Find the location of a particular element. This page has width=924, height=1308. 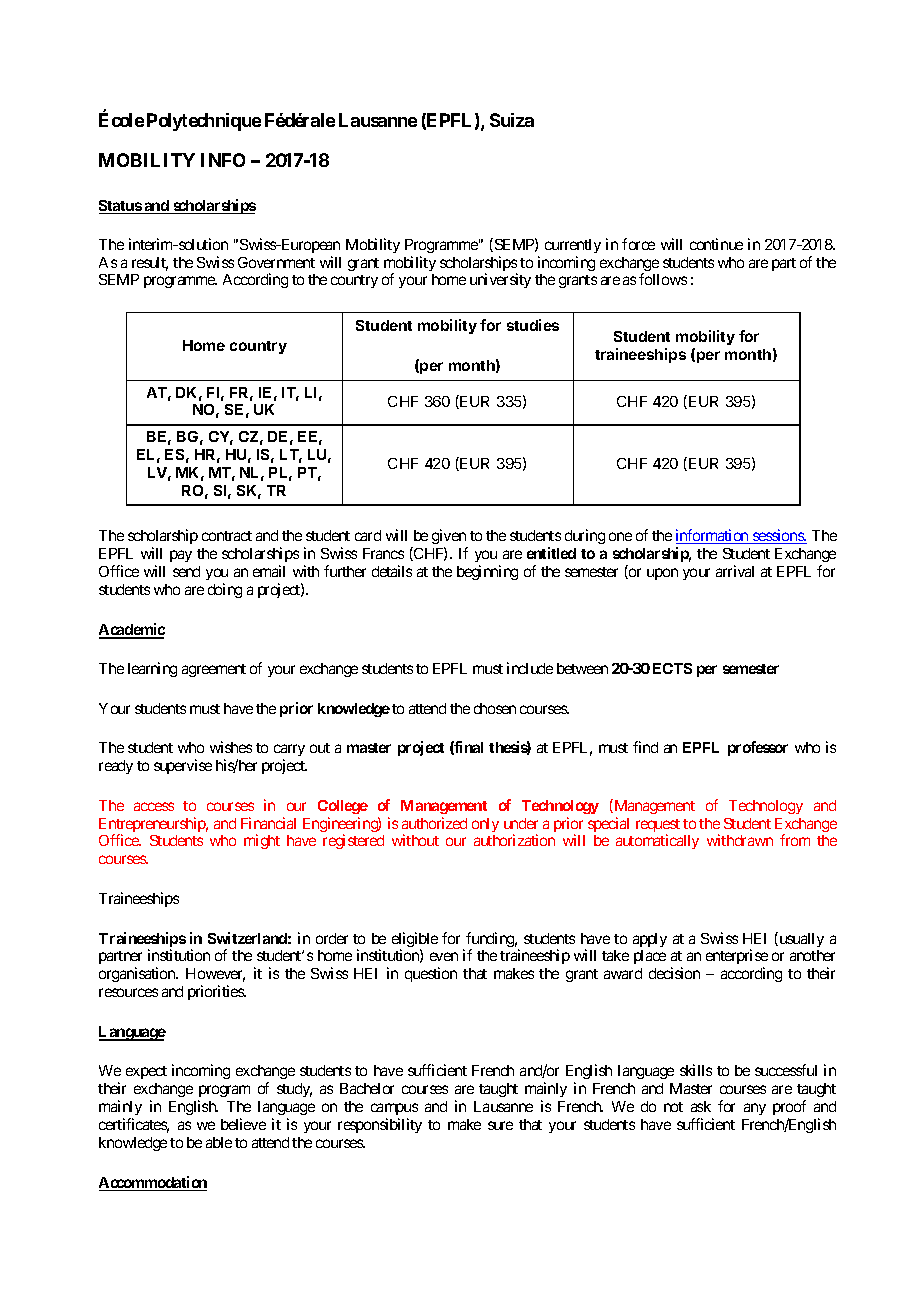

currently is located at coordinates (573, 246).
